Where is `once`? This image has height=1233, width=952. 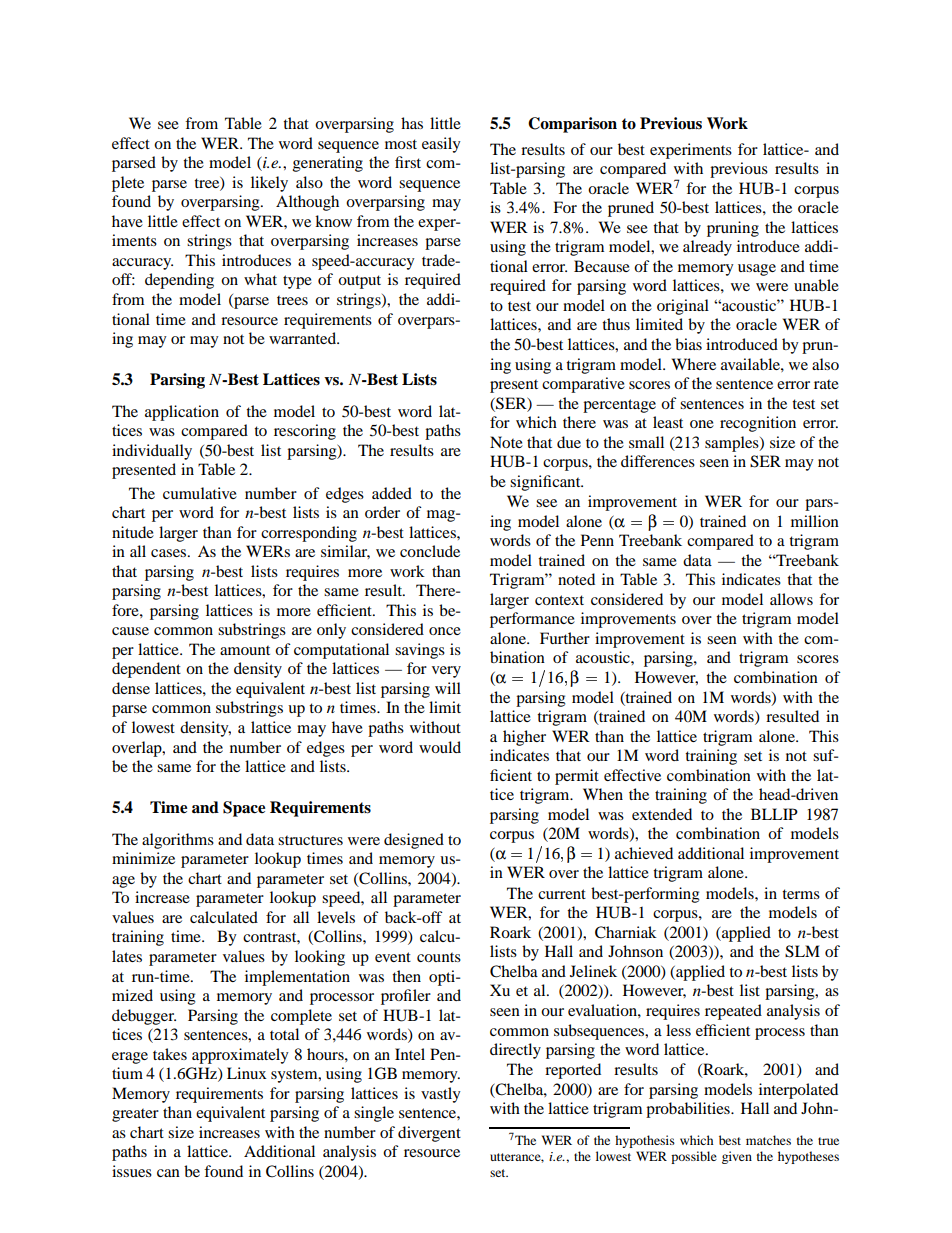 once is located at coordinates (445, 631).
